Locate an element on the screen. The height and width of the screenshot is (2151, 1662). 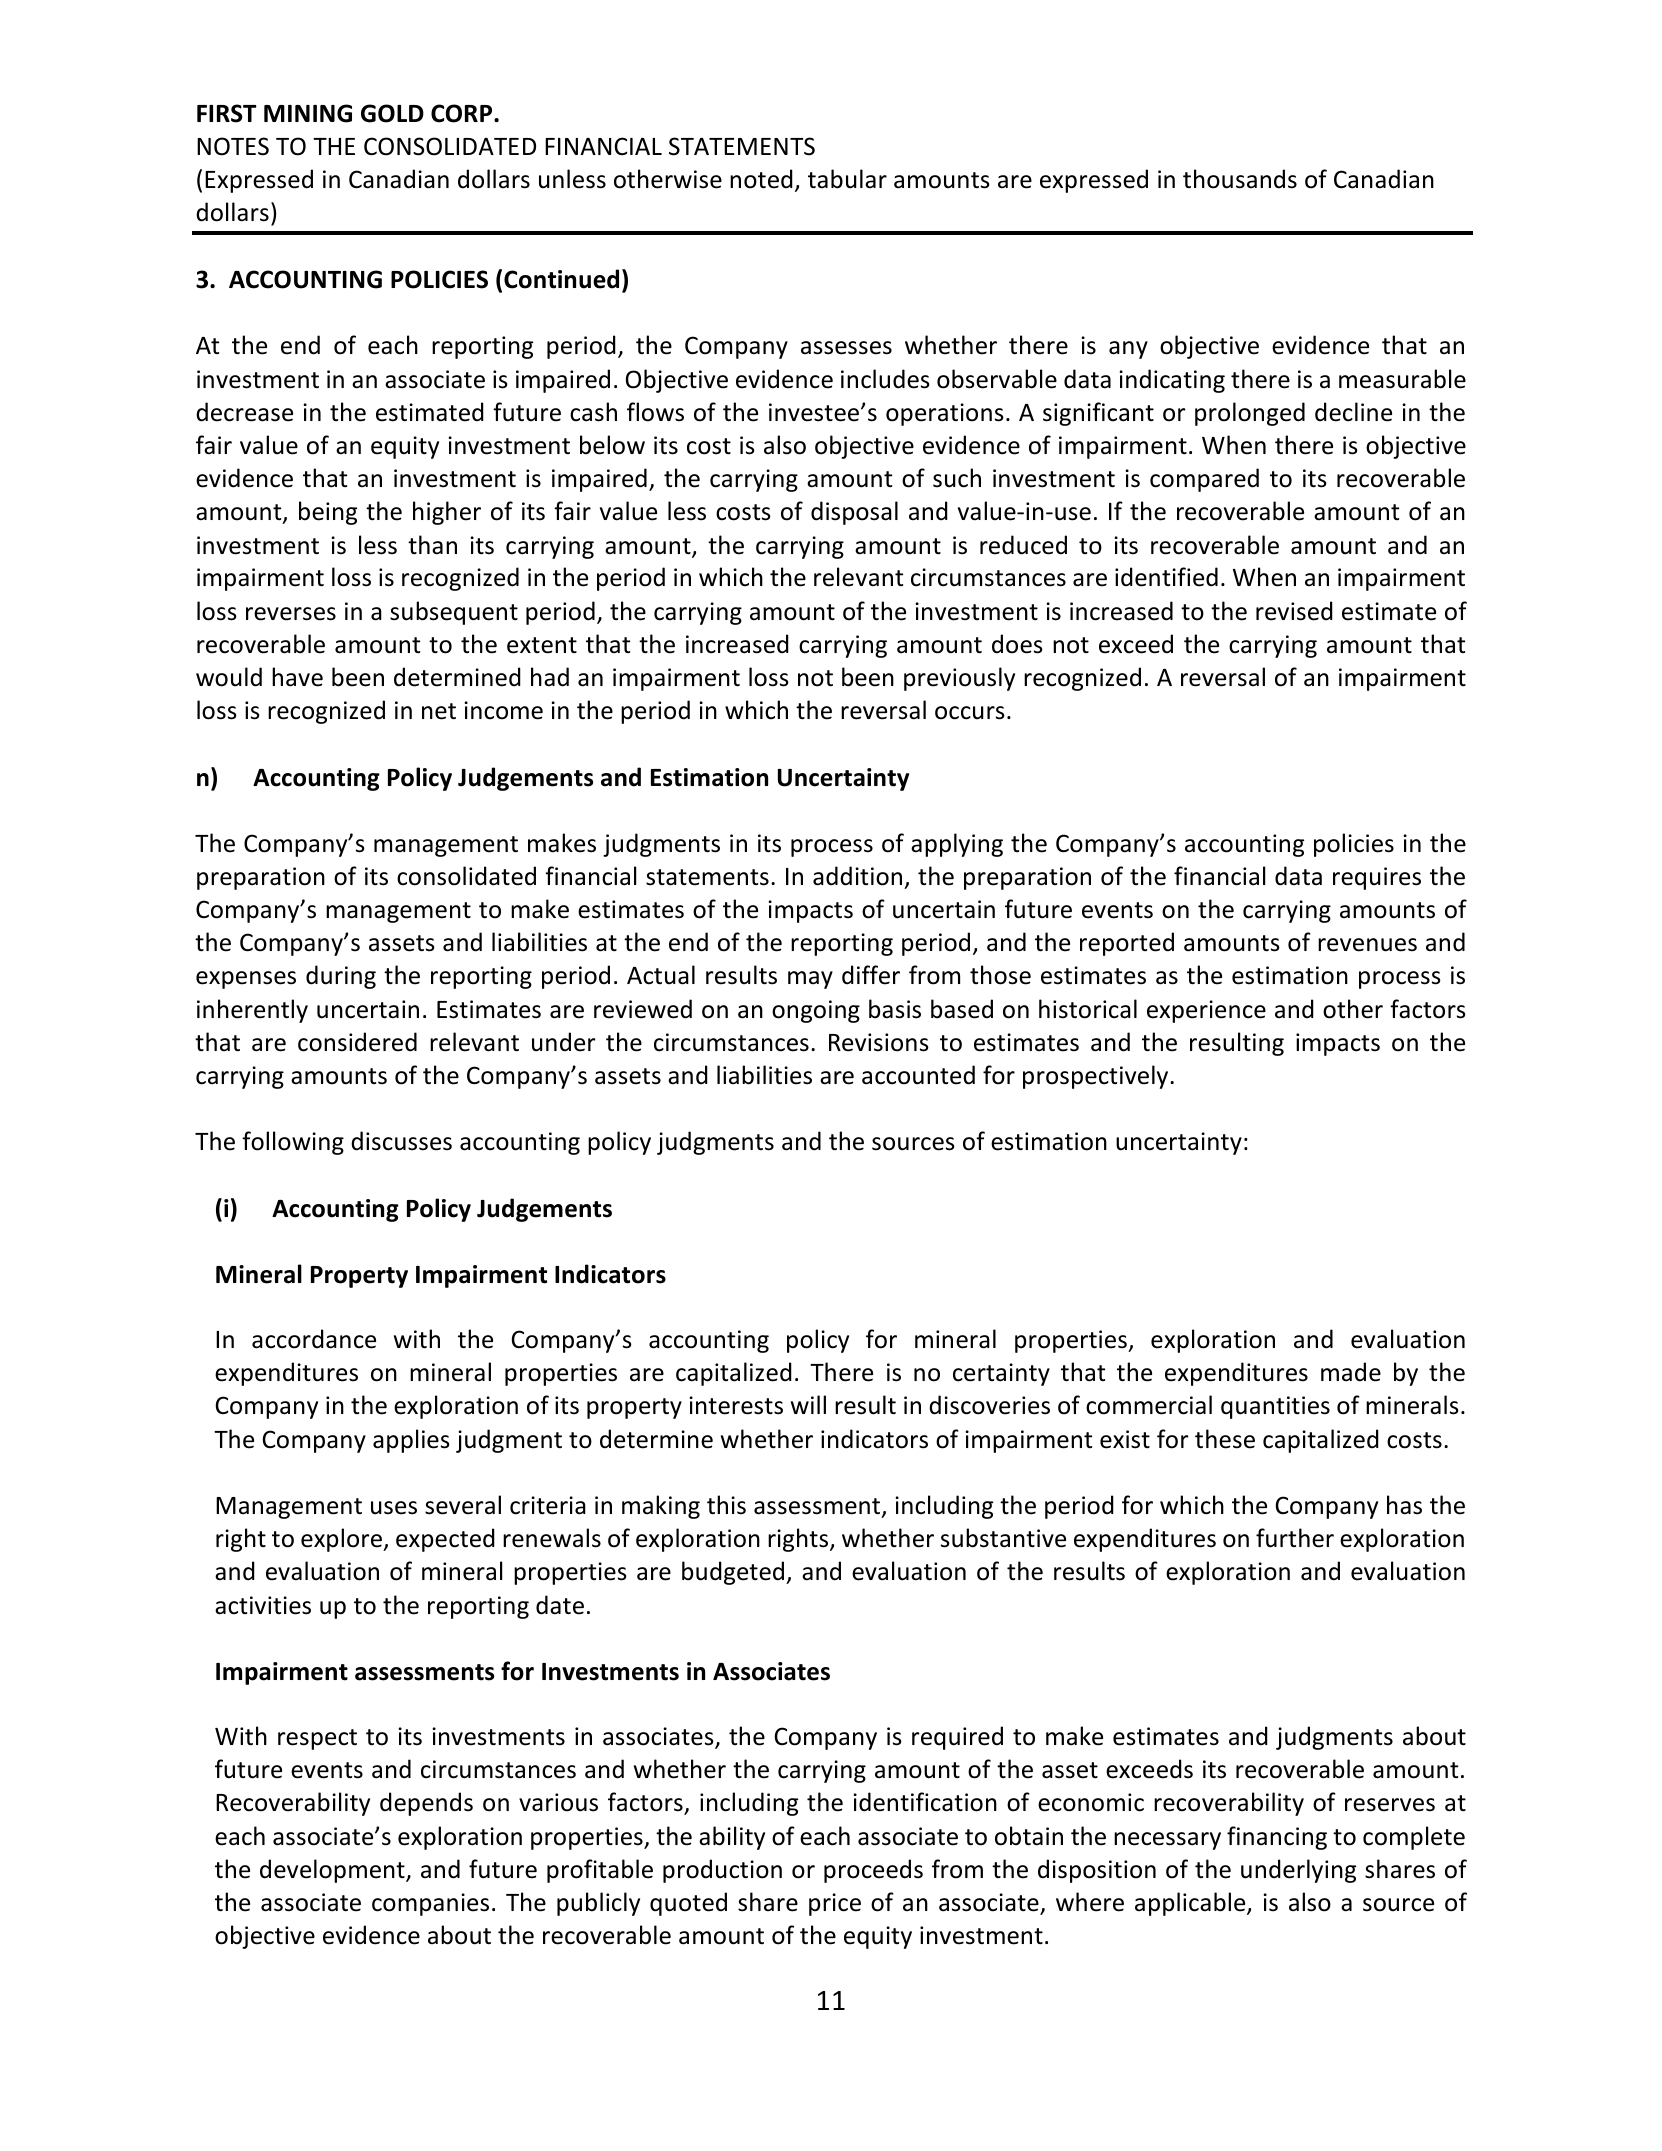
development is located at coordinates (333, 1871).
